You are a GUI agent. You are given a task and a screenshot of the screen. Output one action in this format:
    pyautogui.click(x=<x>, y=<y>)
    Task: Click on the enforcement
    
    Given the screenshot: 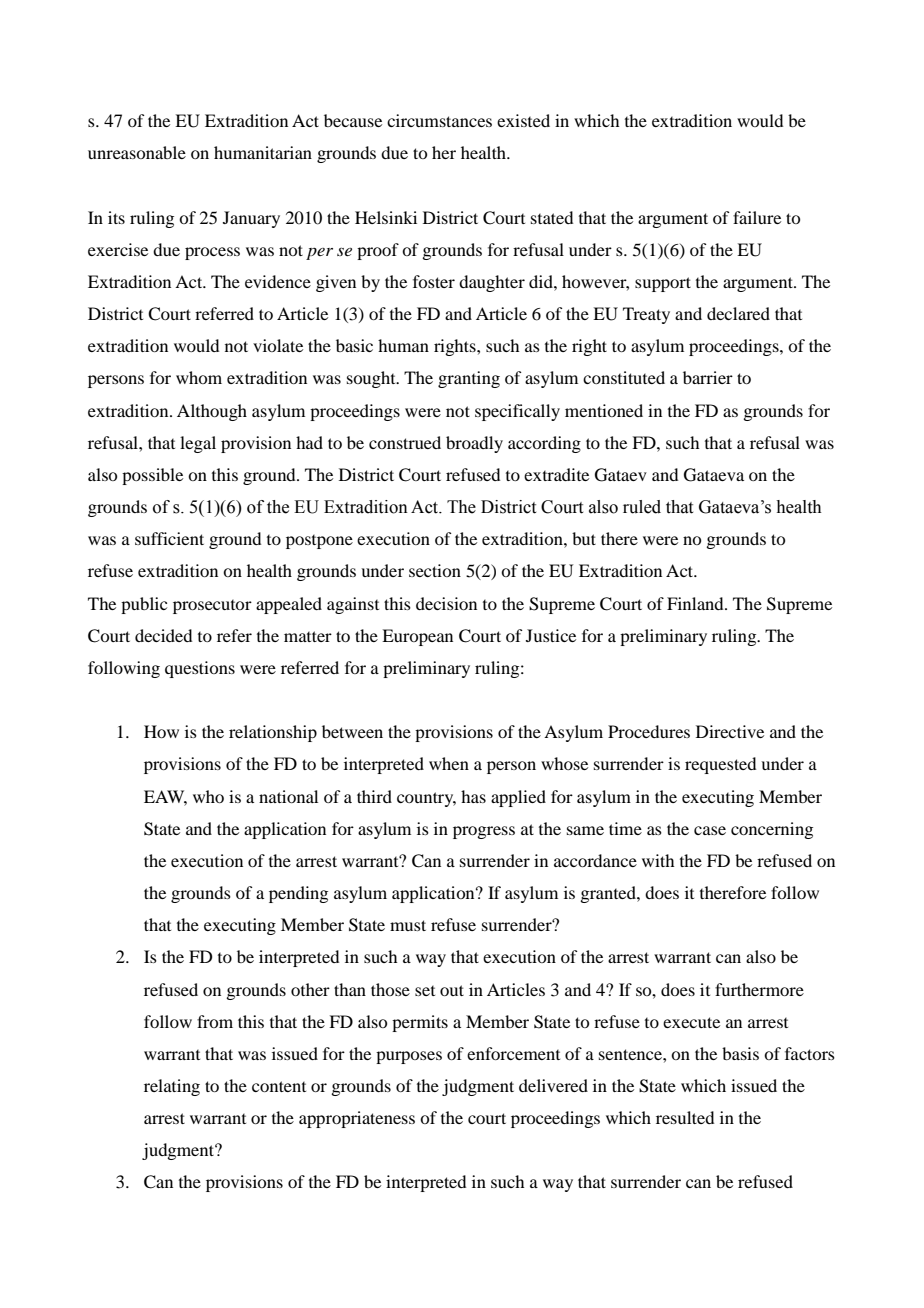 What is the action you would take?
    pyautogui.click(x=513, y=1053)
